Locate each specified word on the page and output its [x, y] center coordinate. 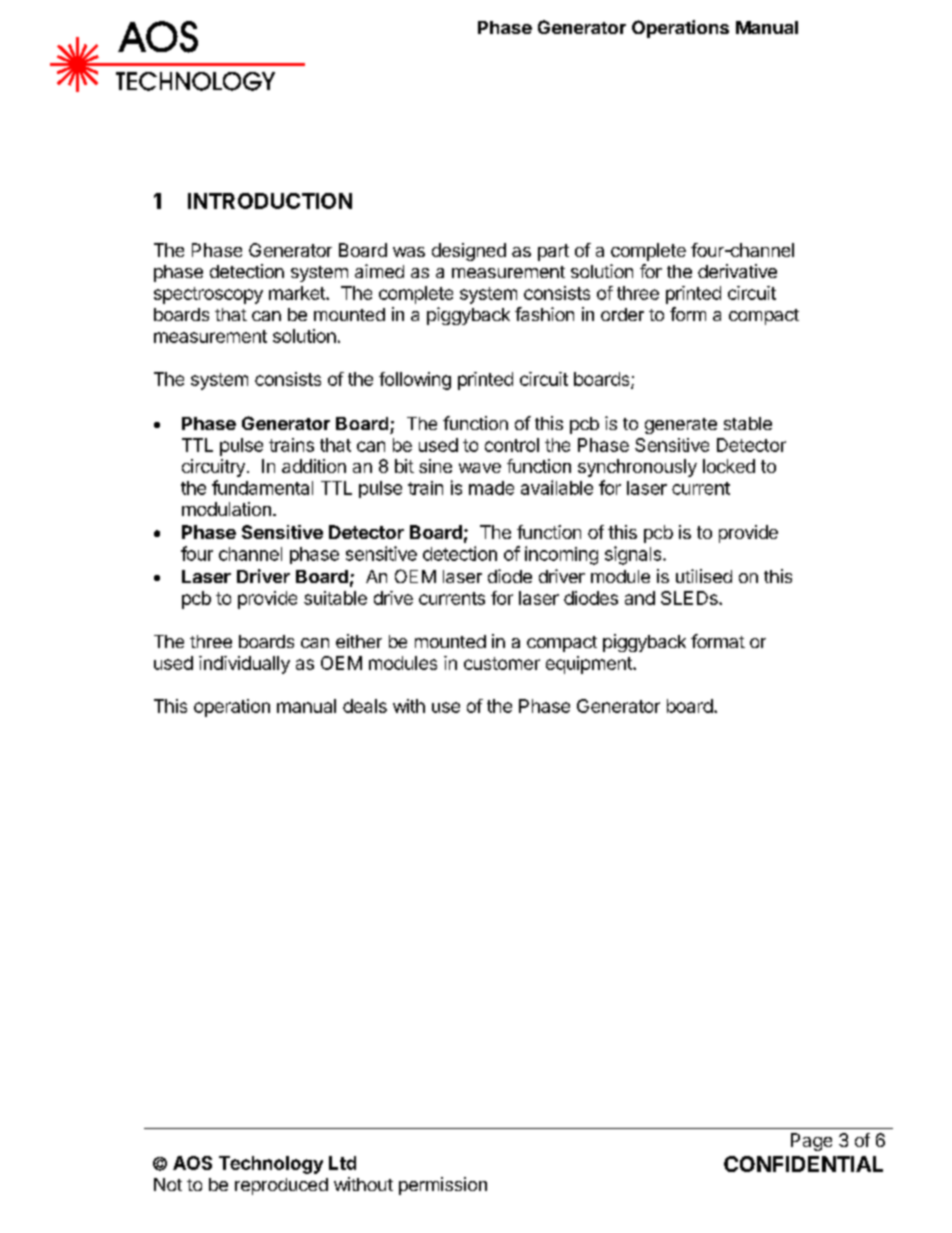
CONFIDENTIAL [803, 1164]
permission [443, 1186]
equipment [590, 665]
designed [469, 252]
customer [502, 663]
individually [244, 665]
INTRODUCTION [270, 201]
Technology [271, 1165]
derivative [737, 271]
